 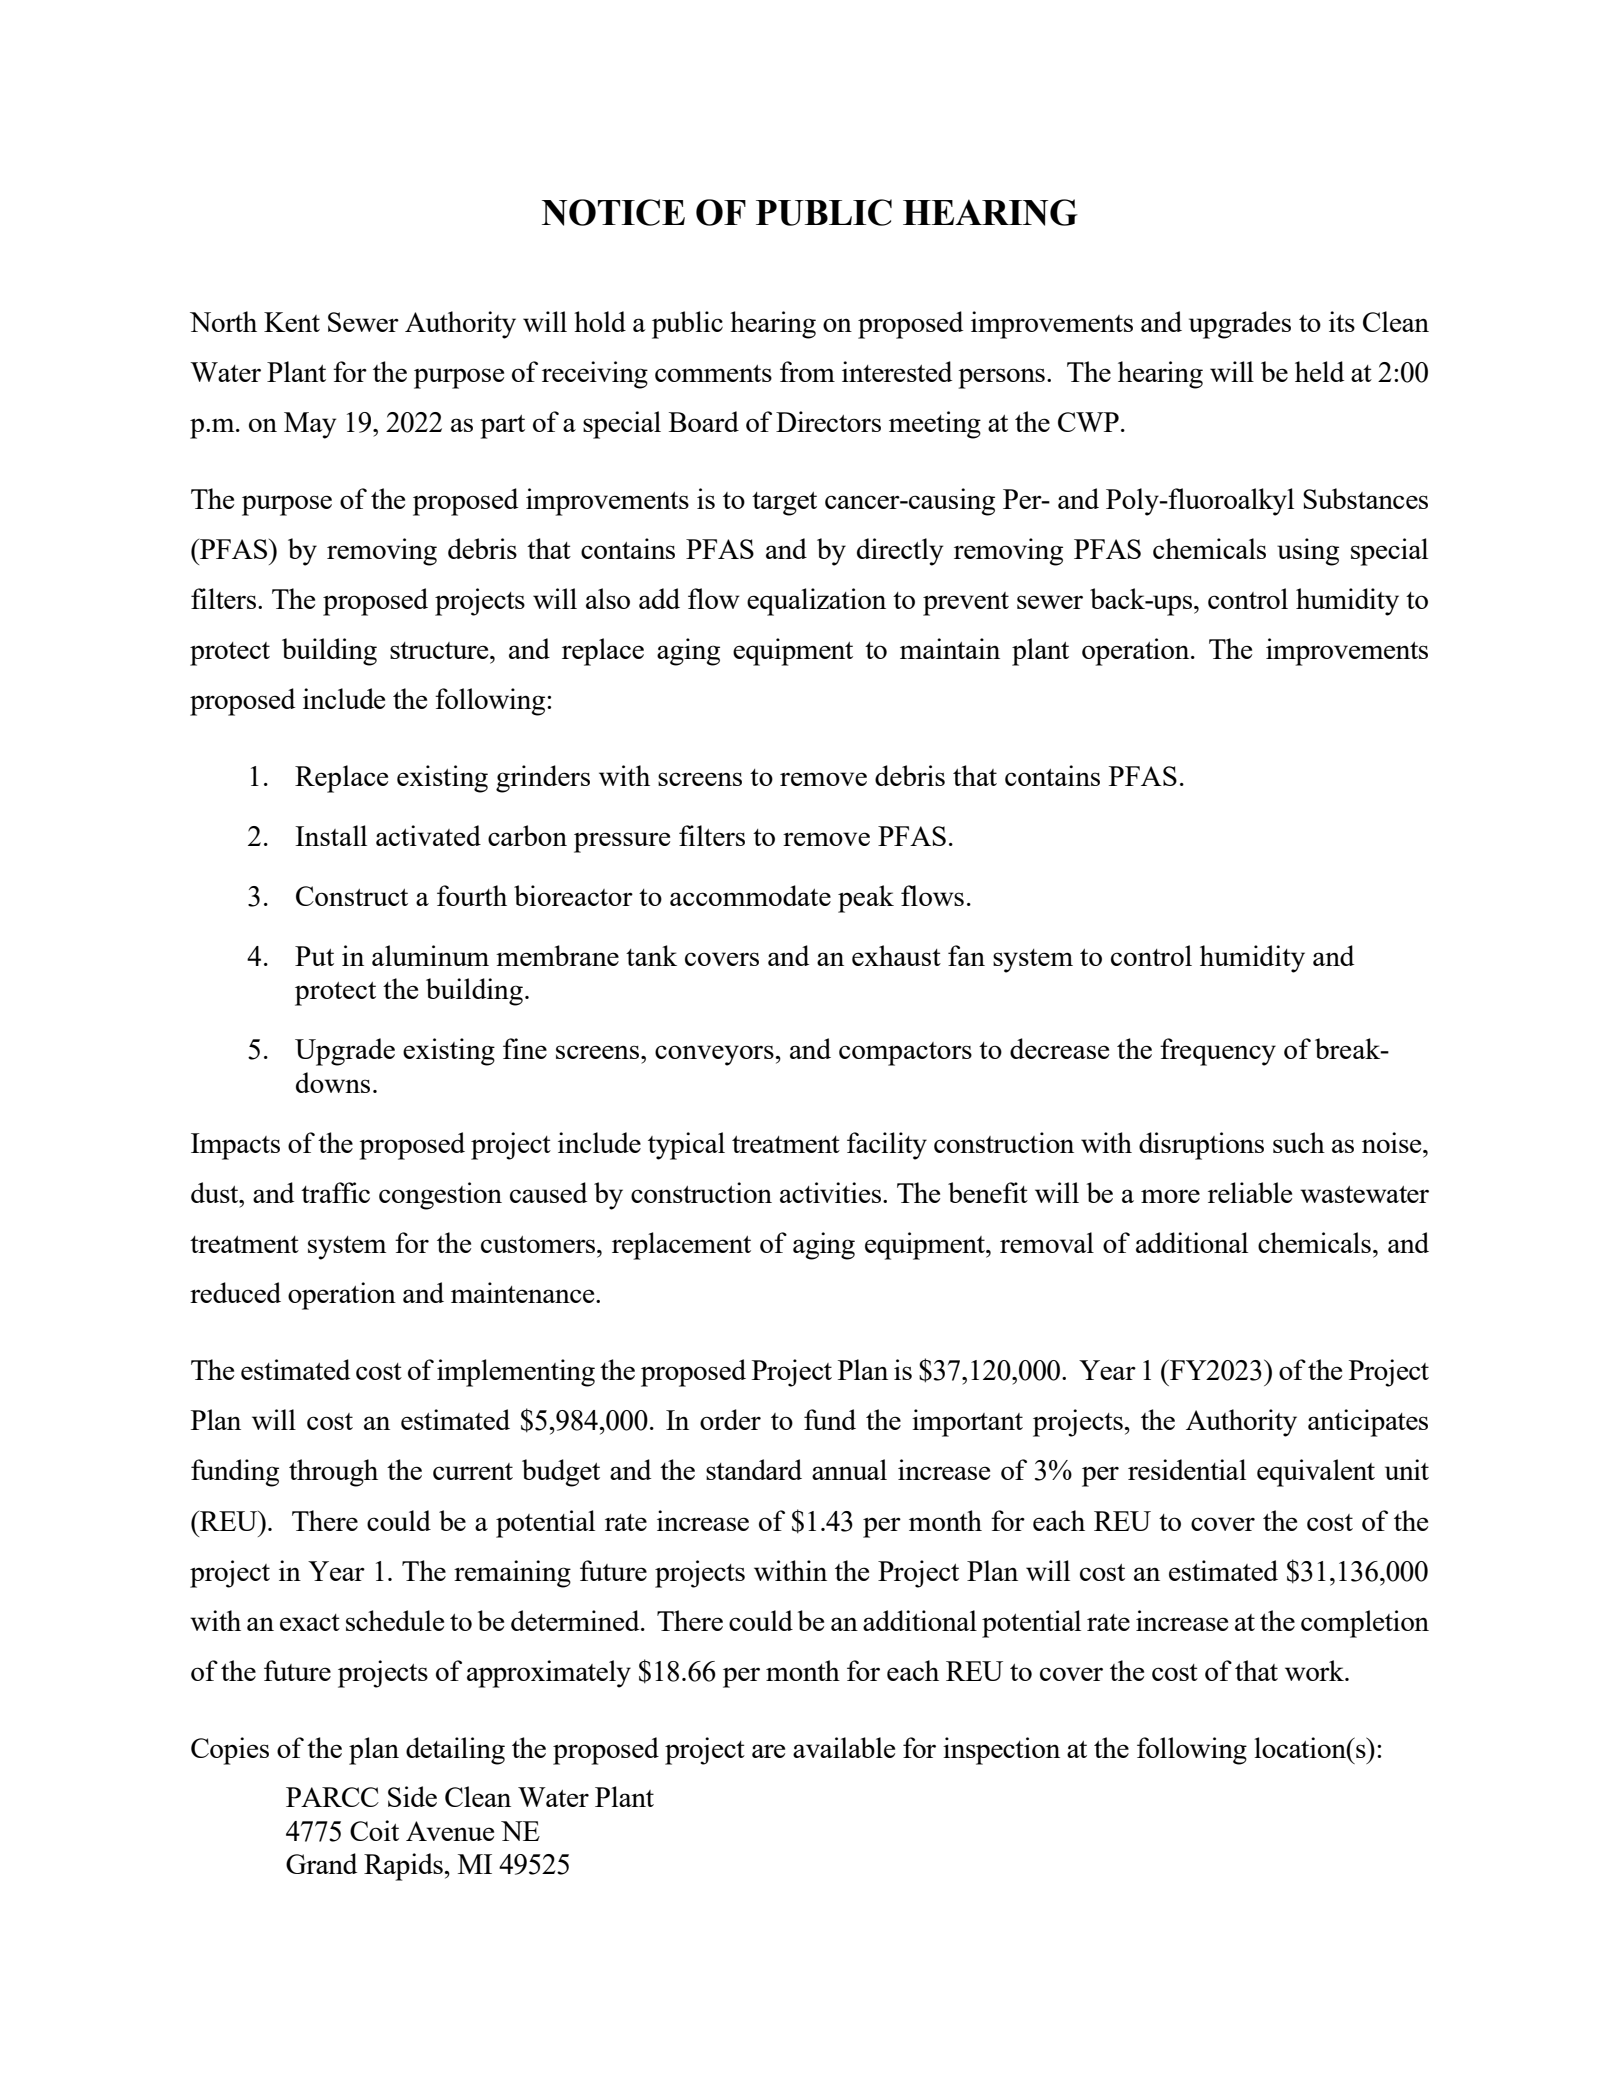 I want to click on maintain, so click(x=950, y=648).
